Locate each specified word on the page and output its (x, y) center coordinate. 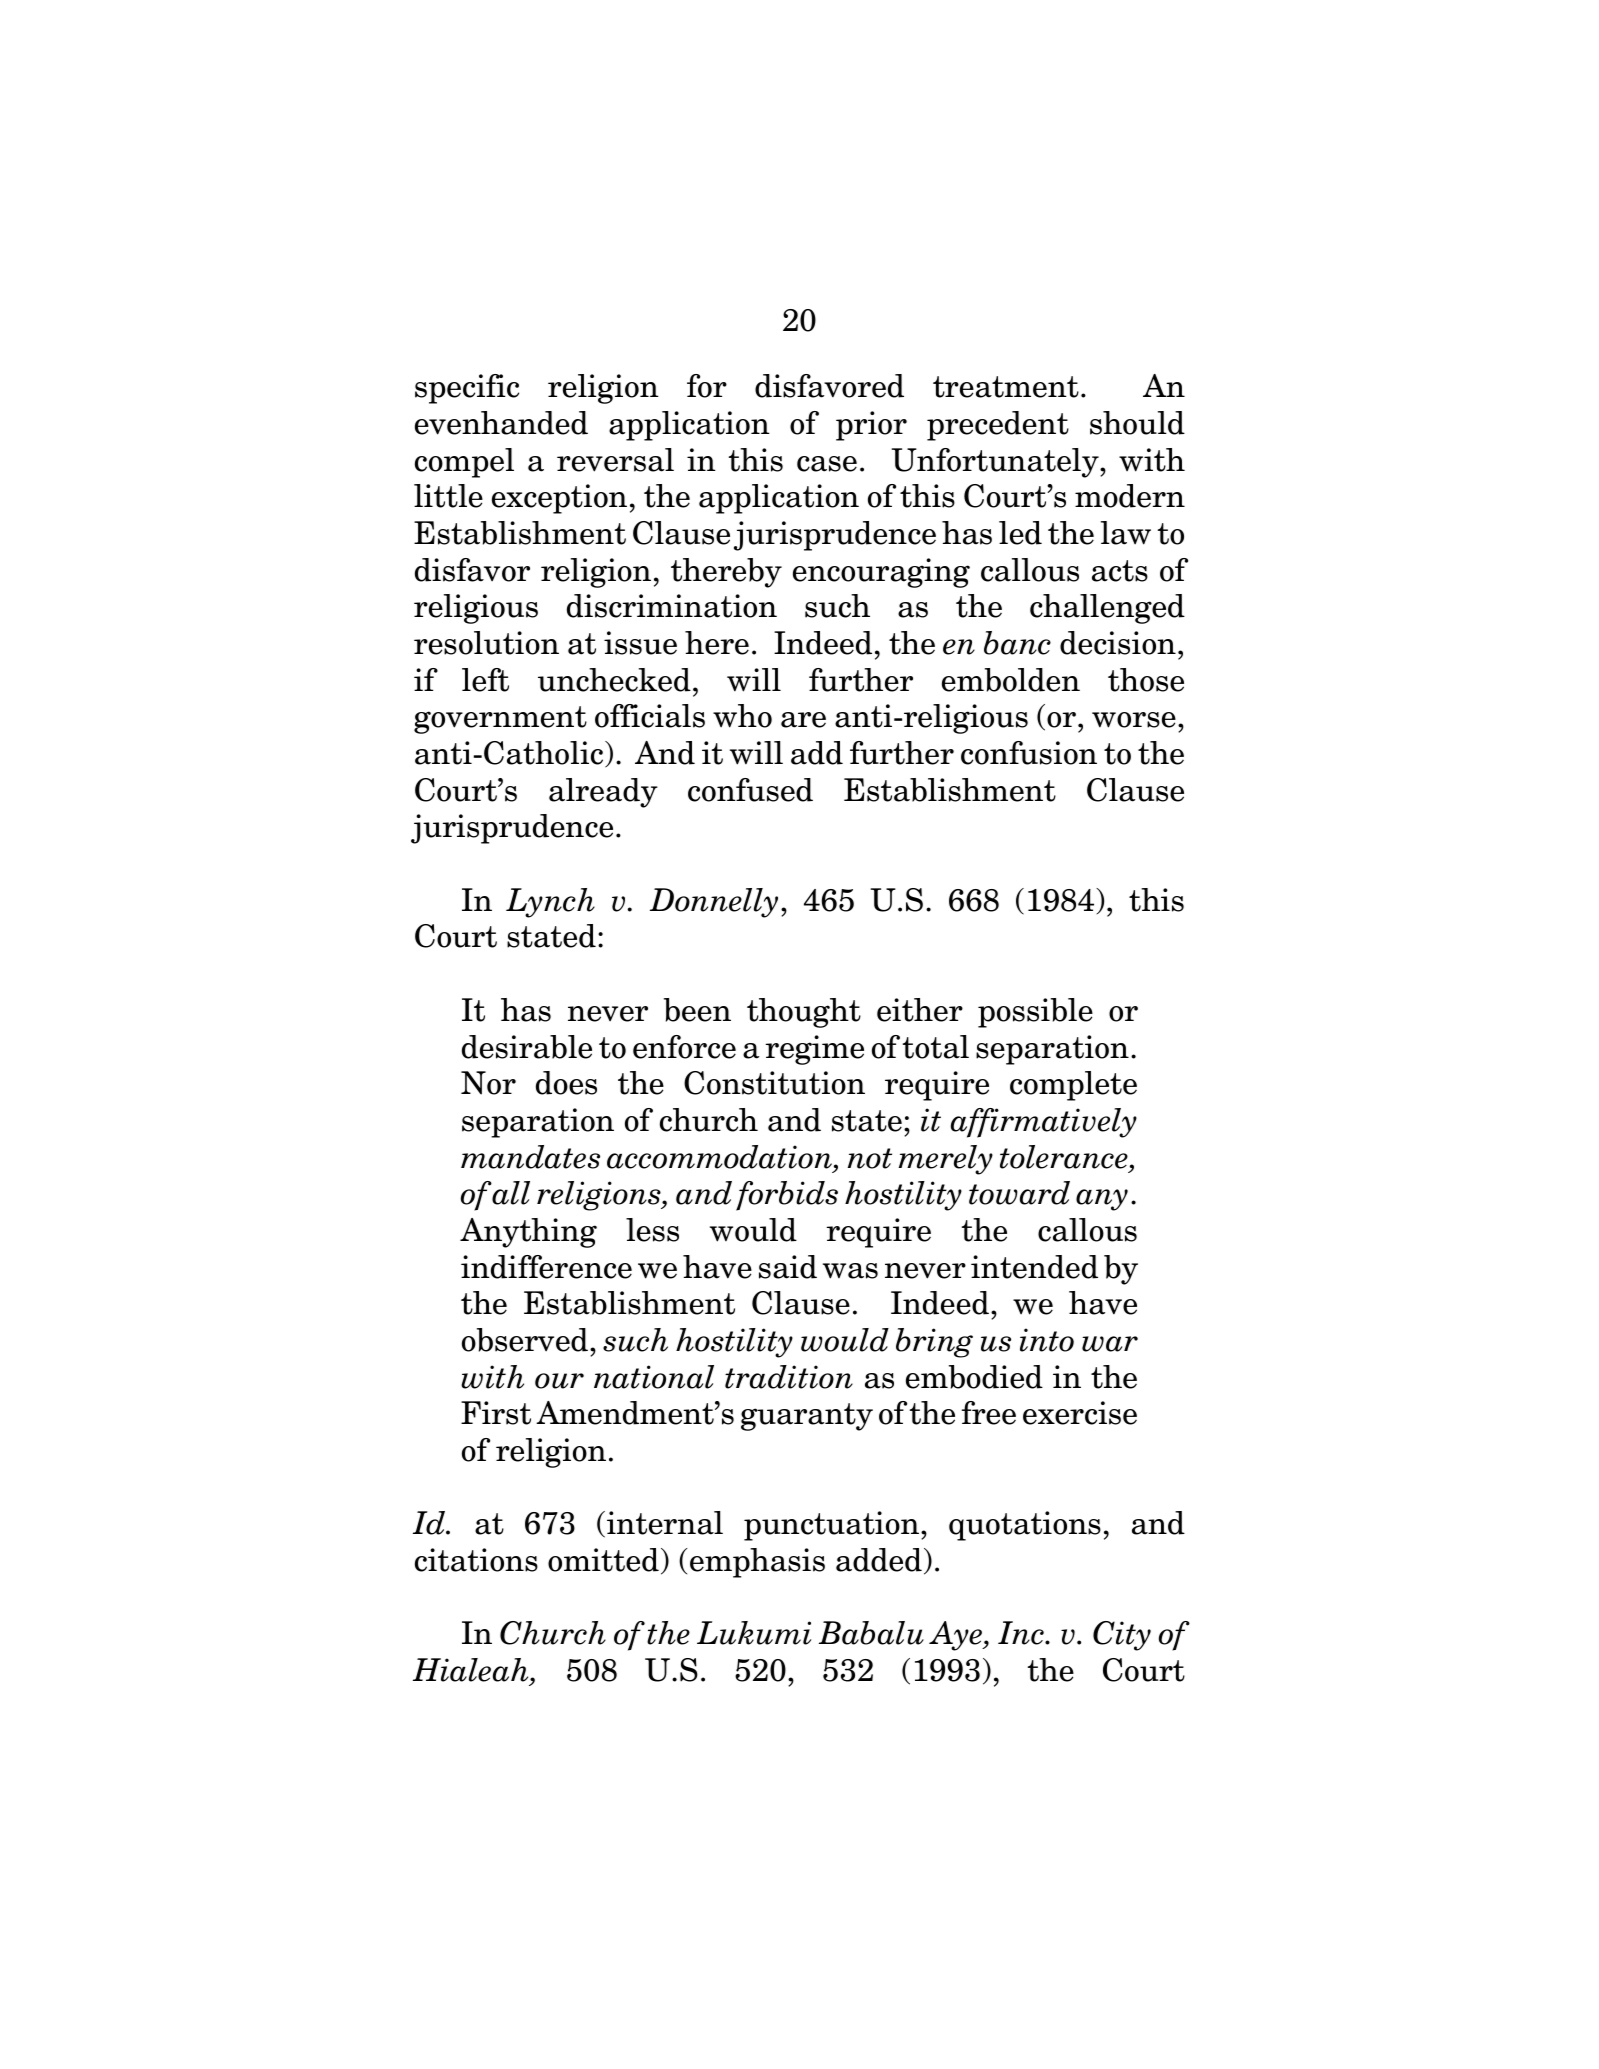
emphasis (757, 1563)
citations (476, 1560)
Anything (528, 1233)
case (827, 464)
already (603, 793)
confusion (1029, 753)
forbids (787, 1196)
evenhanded (501, 423)
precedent (998, 426)
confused (750, 790)
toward (1019, 1193)
